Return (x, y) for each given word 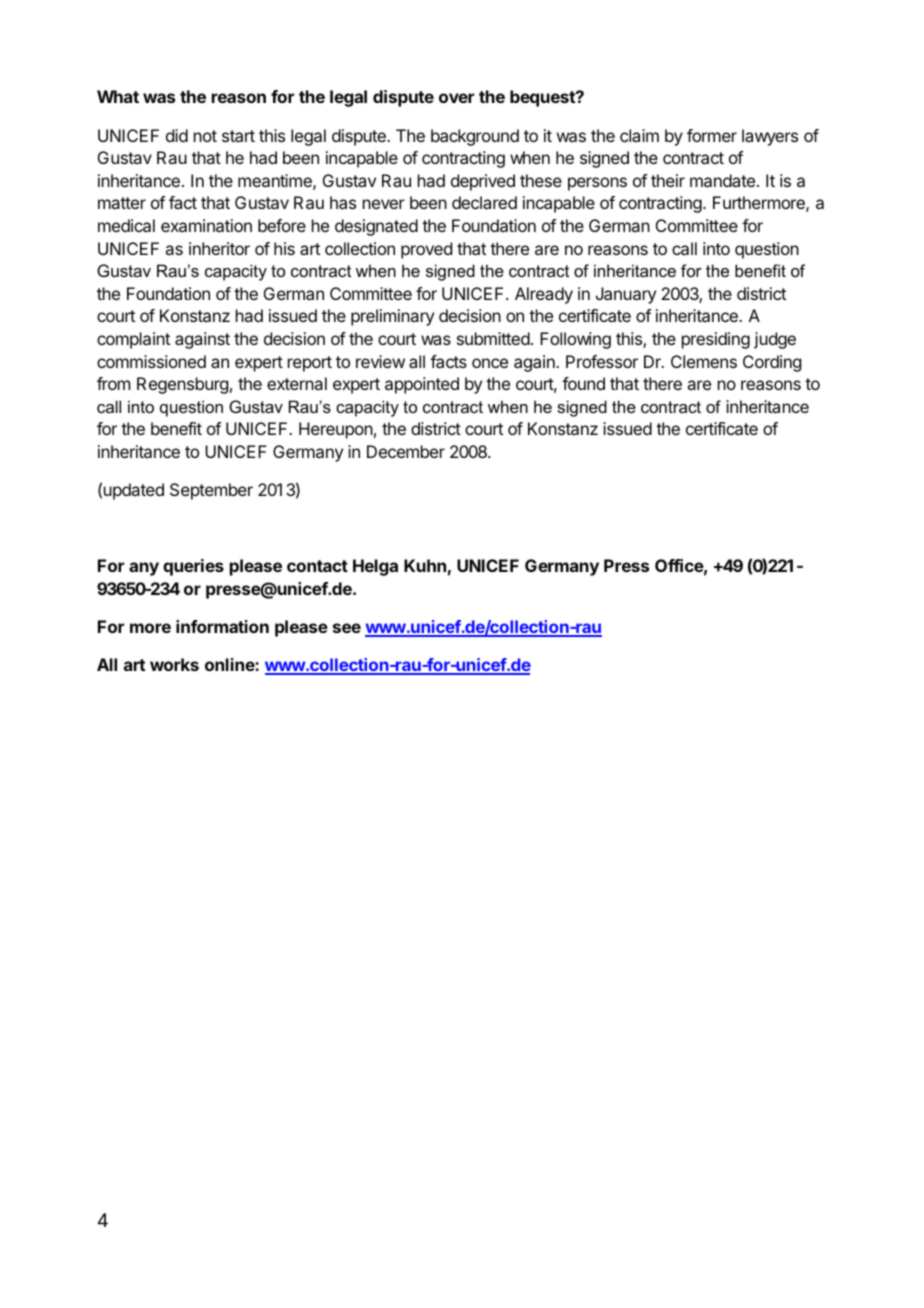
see (347, 628)
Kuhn (425, 565)
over (456, 98)
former (712, 135)
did (177, 135)
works (174, 664)
